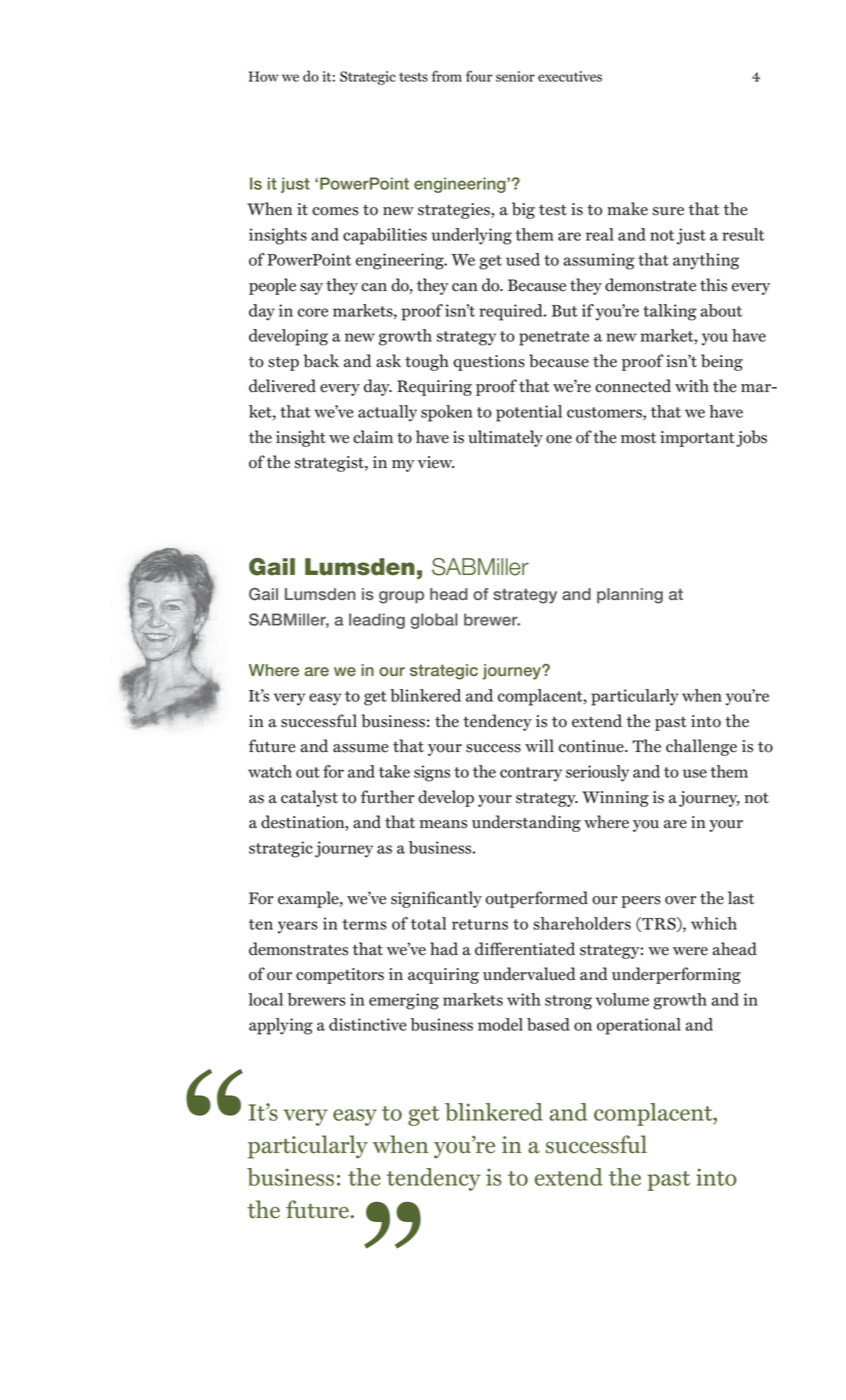  I want to click on challenge, so click(701, 747).
